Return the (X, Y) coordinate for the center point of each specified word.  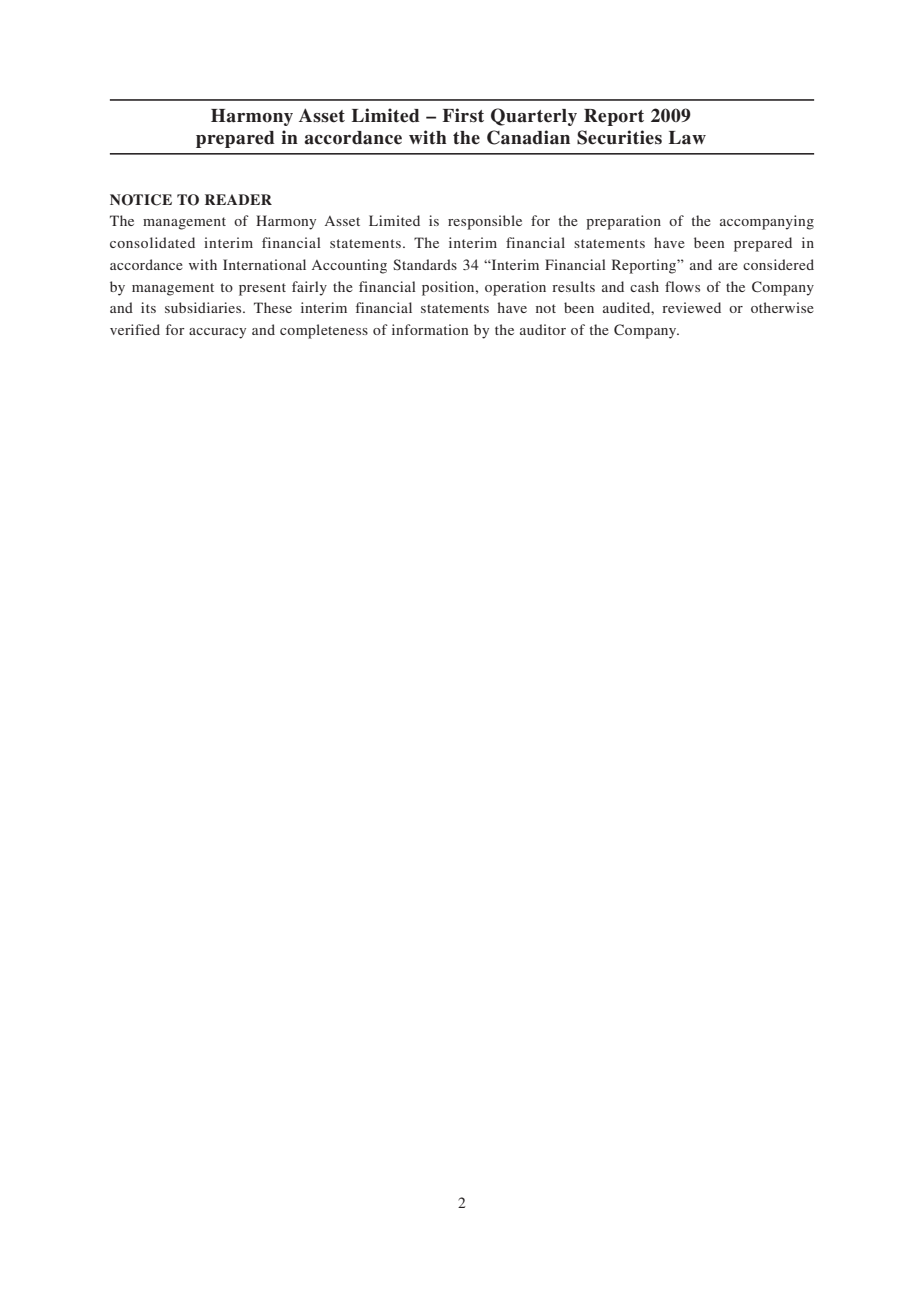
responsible (485, 222)
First (463, 115)
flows (682, 286)
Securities (619, 137)
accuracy (217, 333)
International (264, 264)
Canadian (528, 137)
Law (687, 138)
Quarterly (534, 117)
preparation (623, 222)
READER (238, 199)
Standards (425, 264)
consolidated (152, 242)
